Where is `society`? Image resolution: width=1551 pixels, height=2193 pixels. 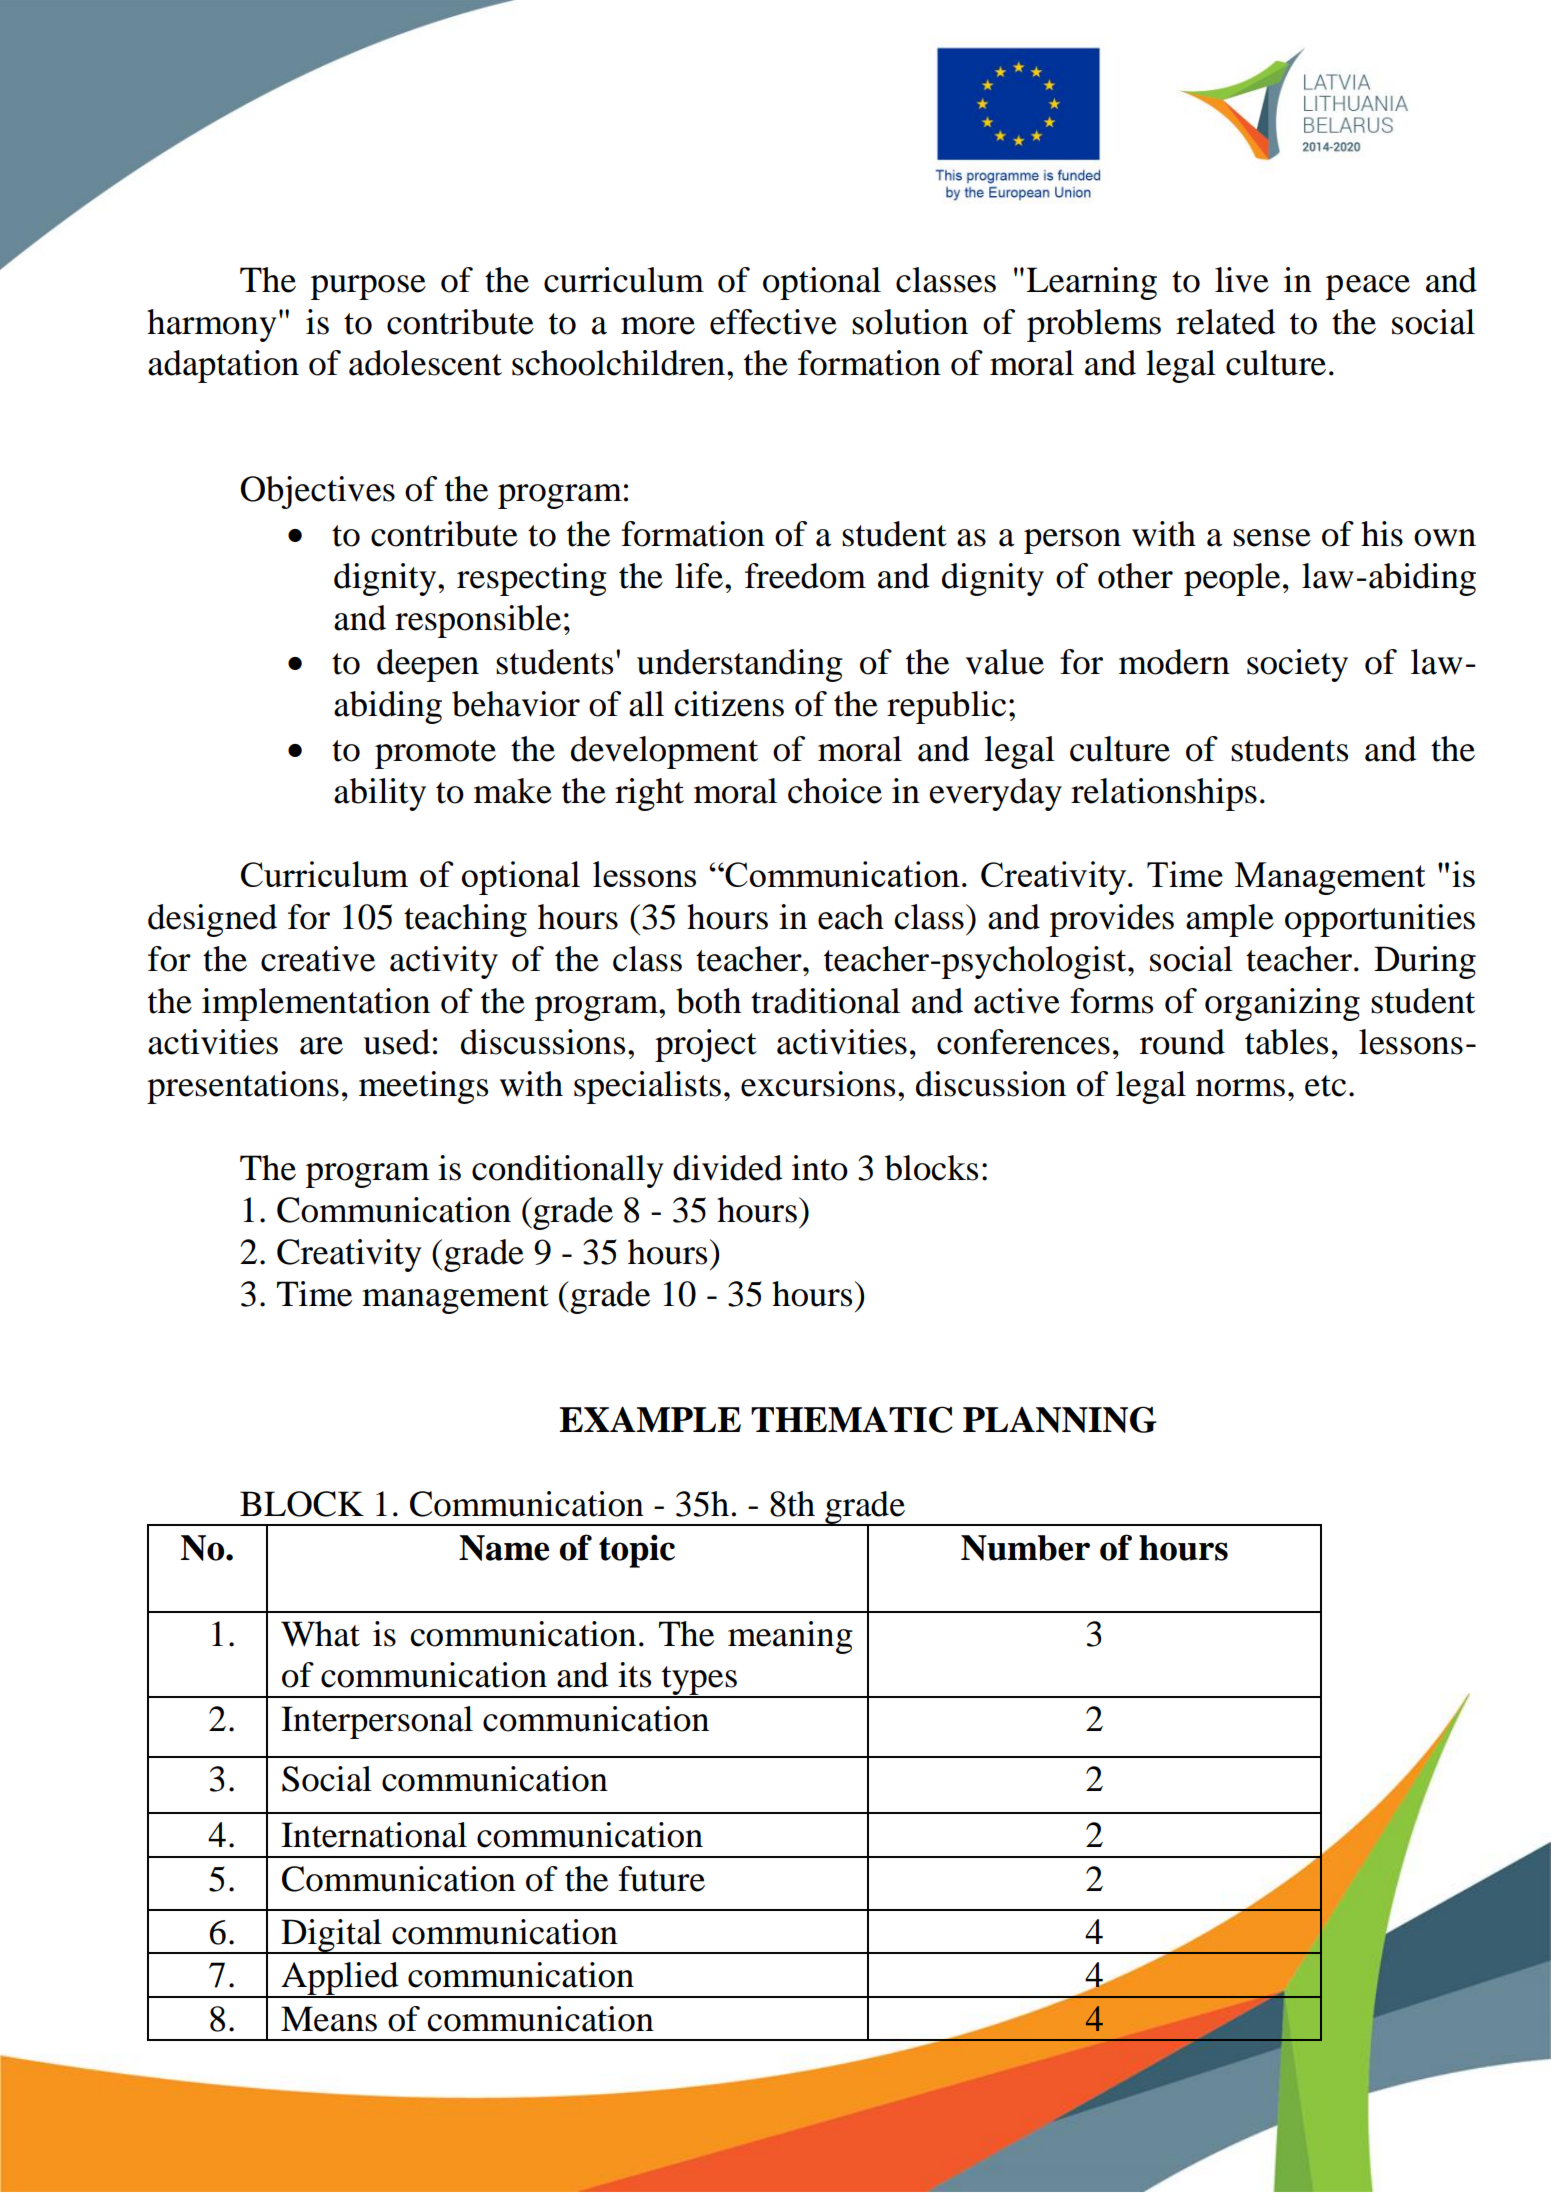 society is located at coordinates (1297, 665).
